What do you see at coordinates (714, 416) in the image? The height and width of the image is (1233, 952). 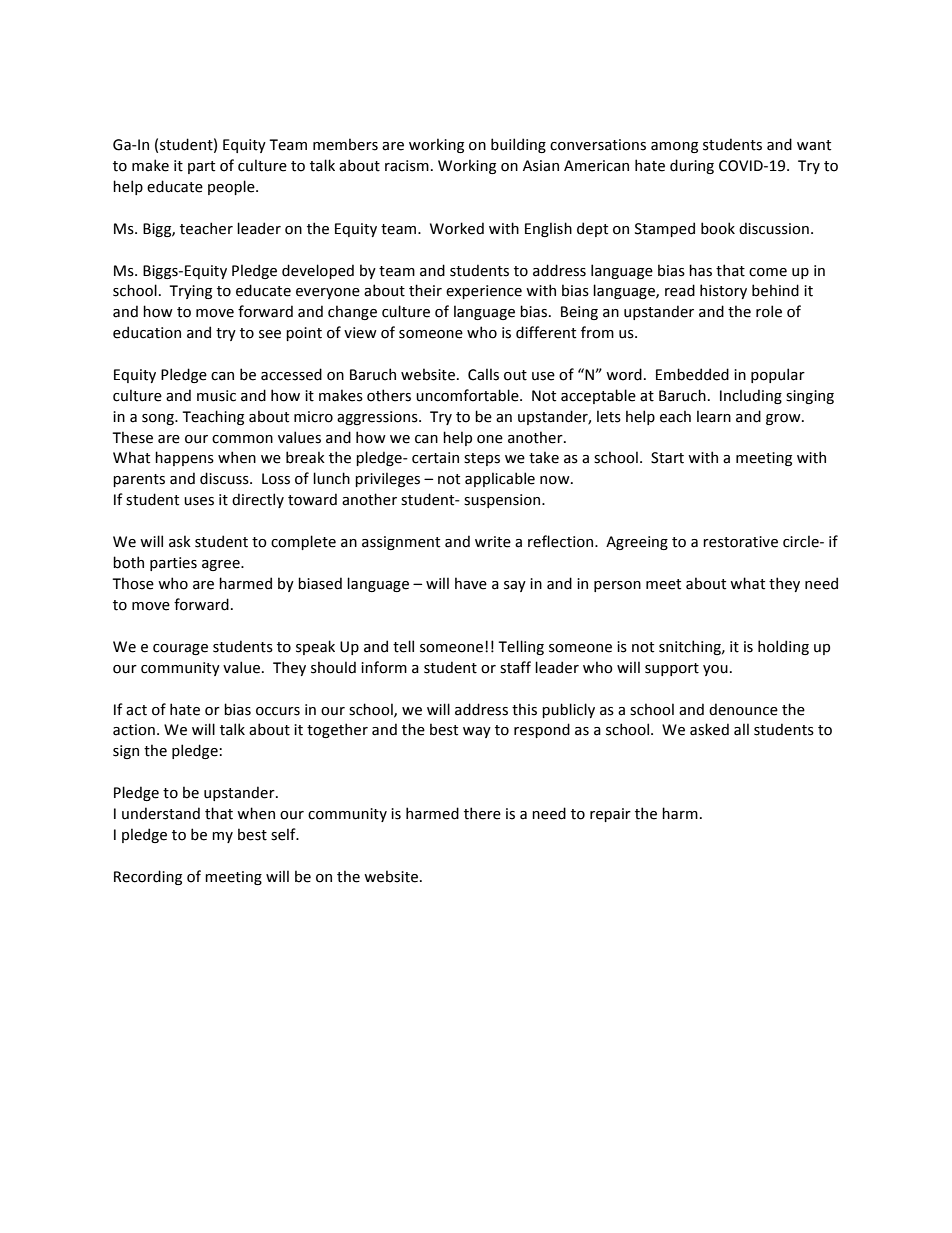 I see `learn` at bounding box center [714, 416].
